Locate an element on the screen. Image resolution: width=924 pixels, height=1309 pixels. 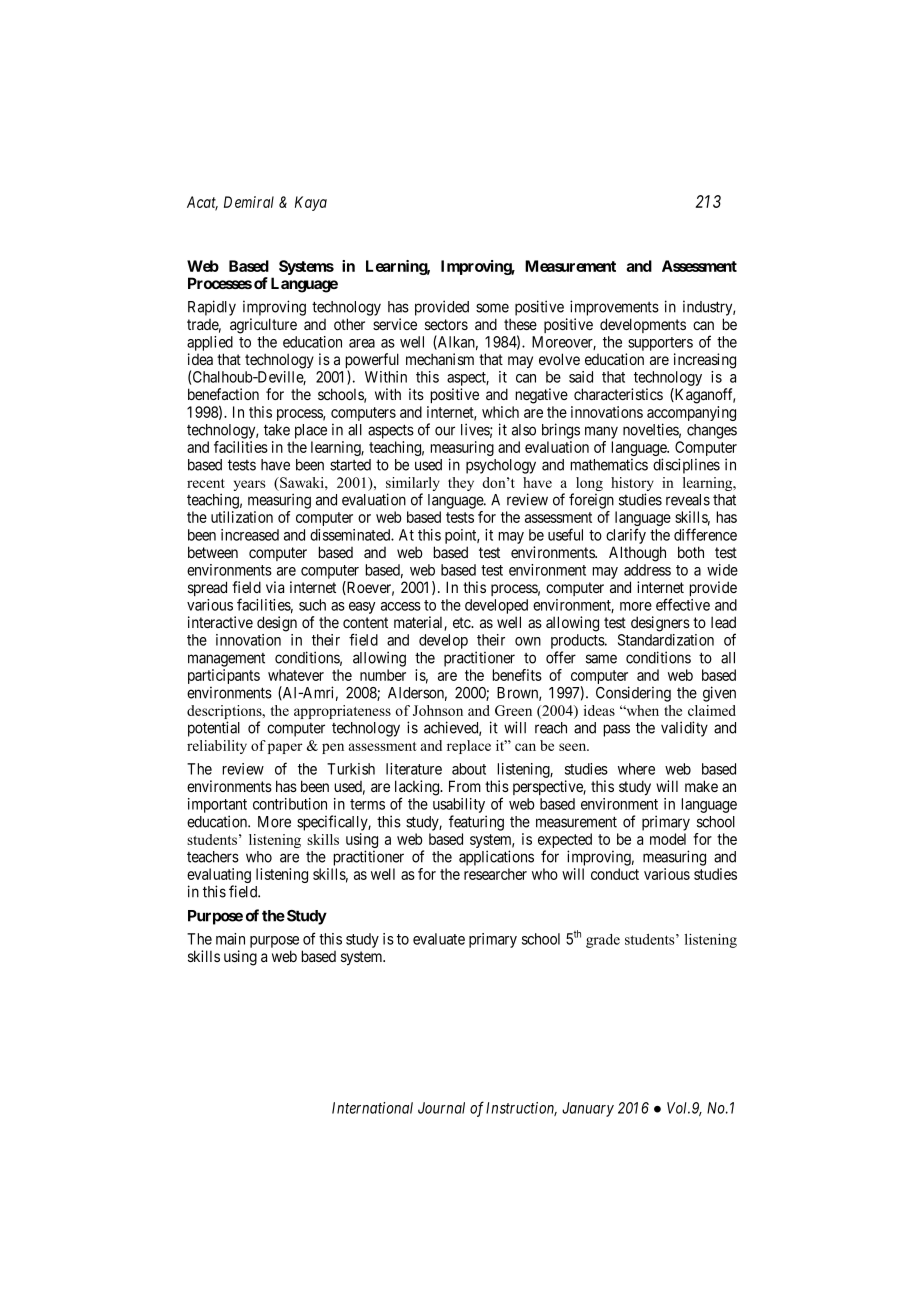
some is located at coordinates (492, 308).
